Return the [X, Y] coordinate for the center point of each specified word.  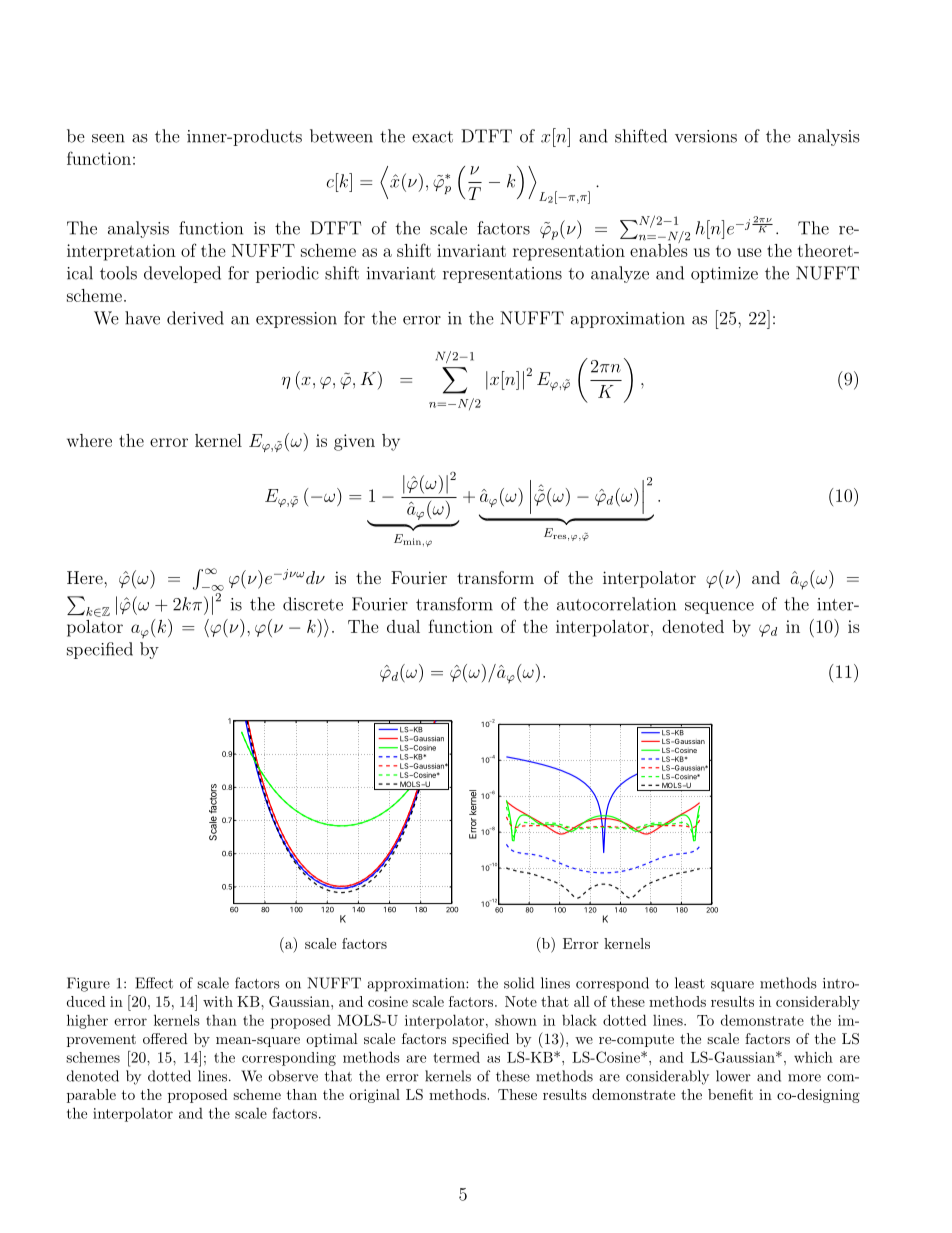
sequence [719, 608]
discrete [313, 604]
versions [706, 136]
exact [432, 137]
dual [403, 626]
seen [108, 138]
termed [456, 1057]
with [218, 1001]
